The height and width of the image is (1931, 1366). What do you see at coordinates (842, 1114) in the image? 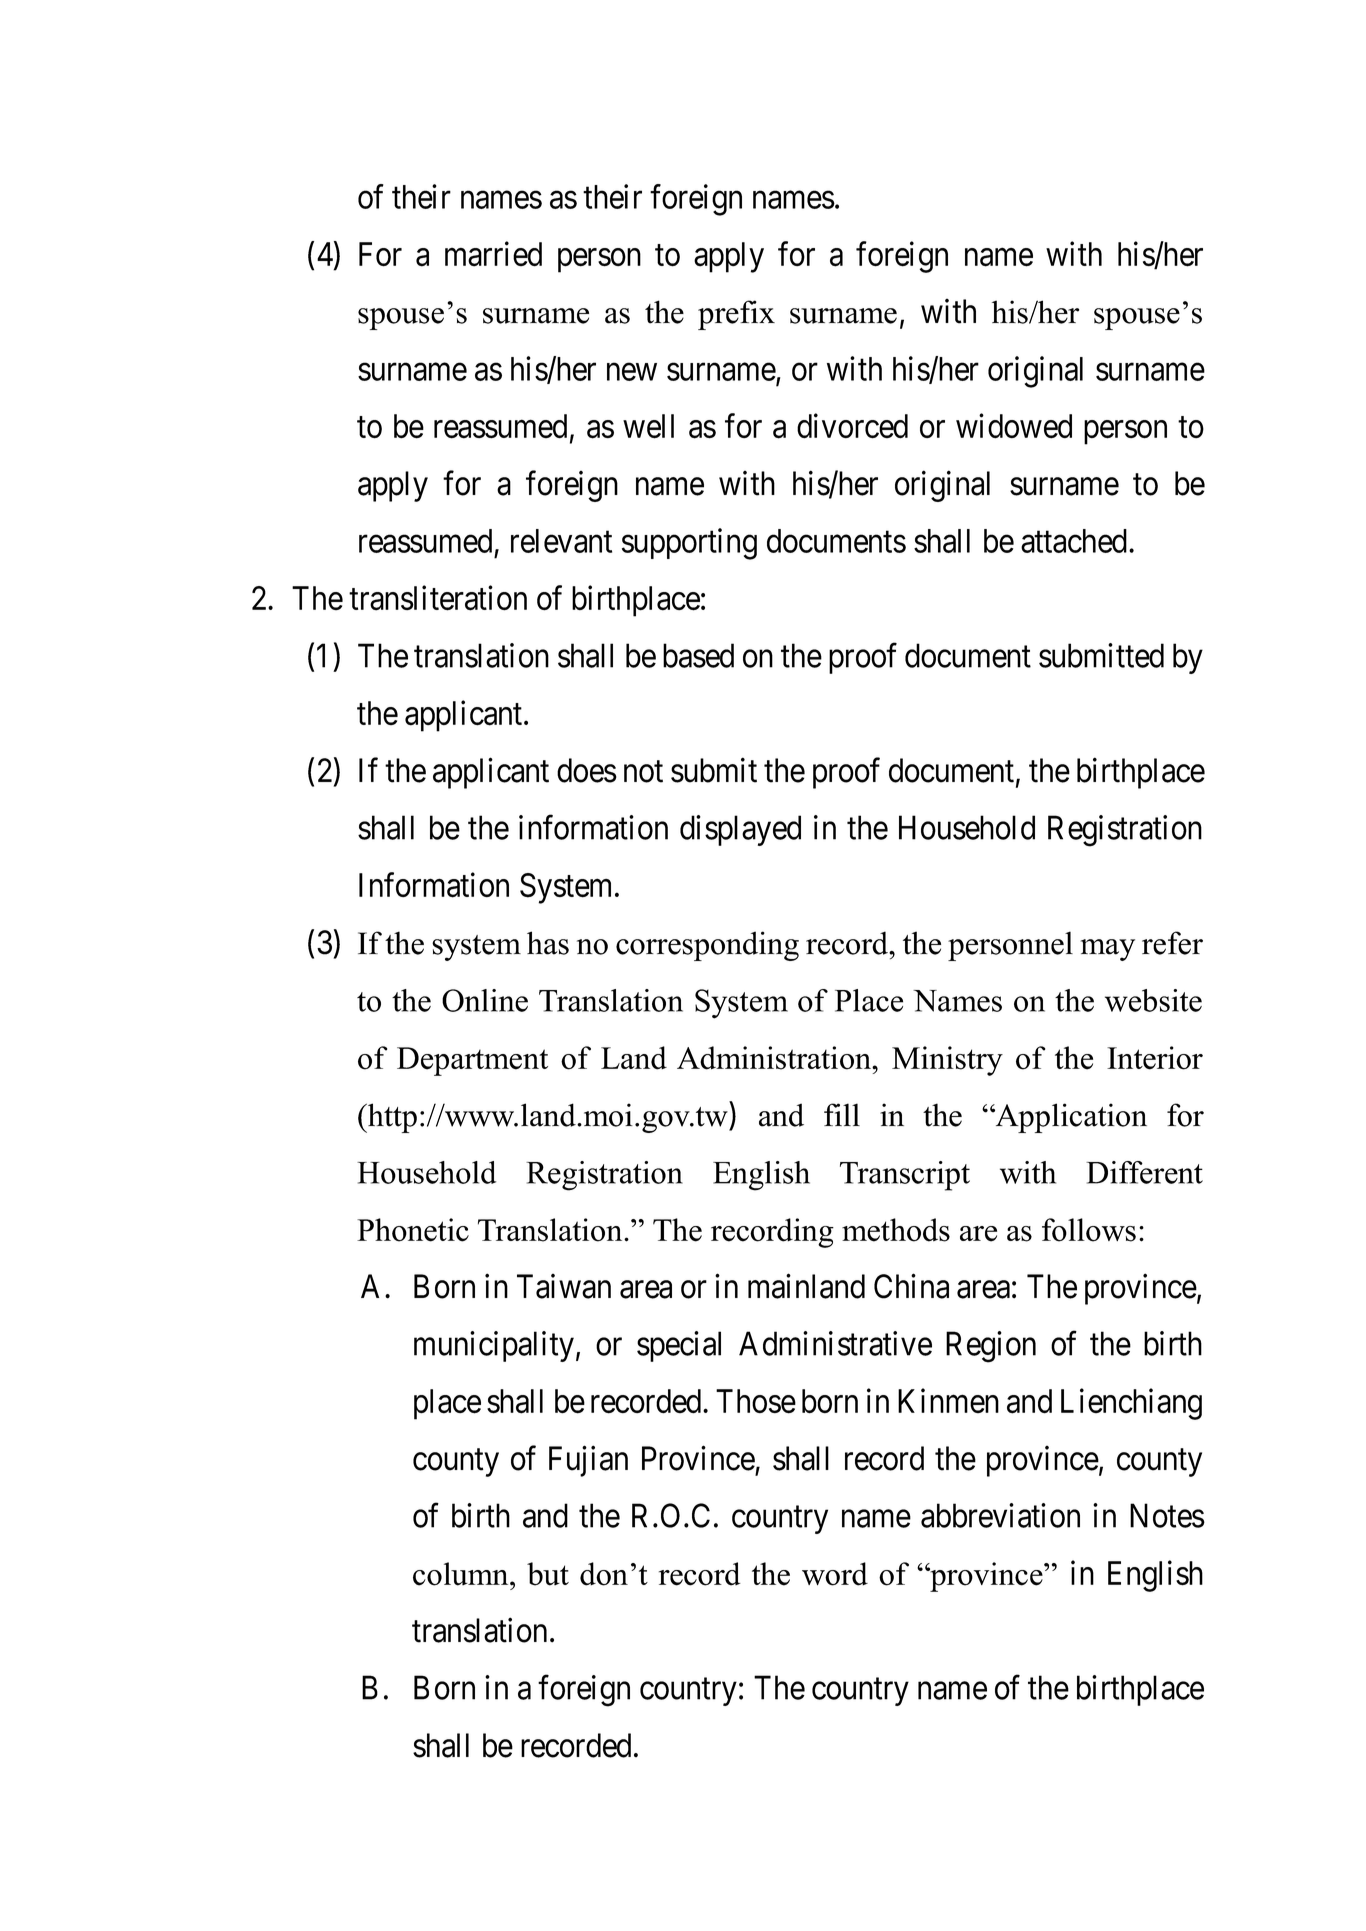
I see `fill` at bounding box center [842, 1114].
